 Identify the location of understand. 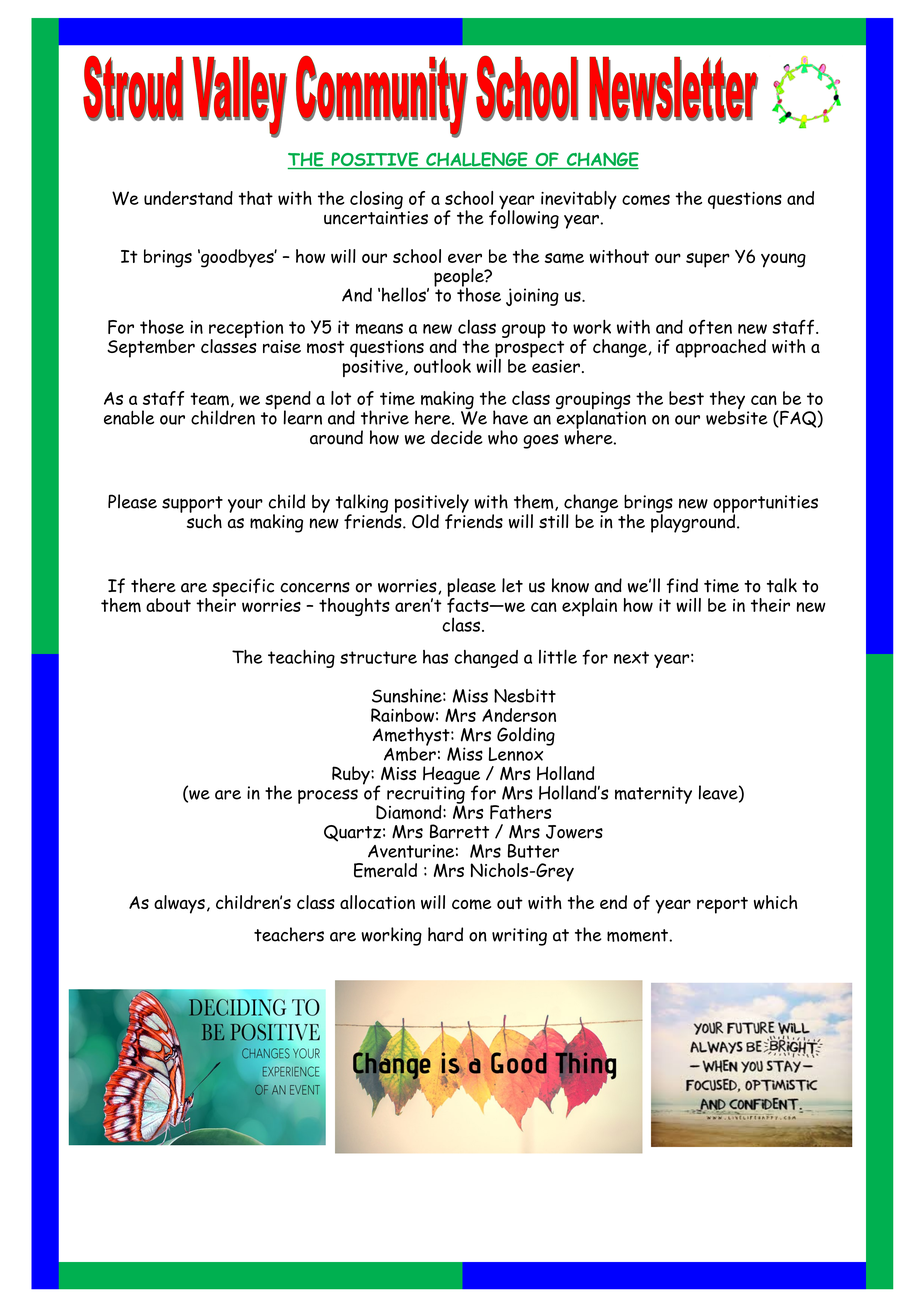
(188, 198).
